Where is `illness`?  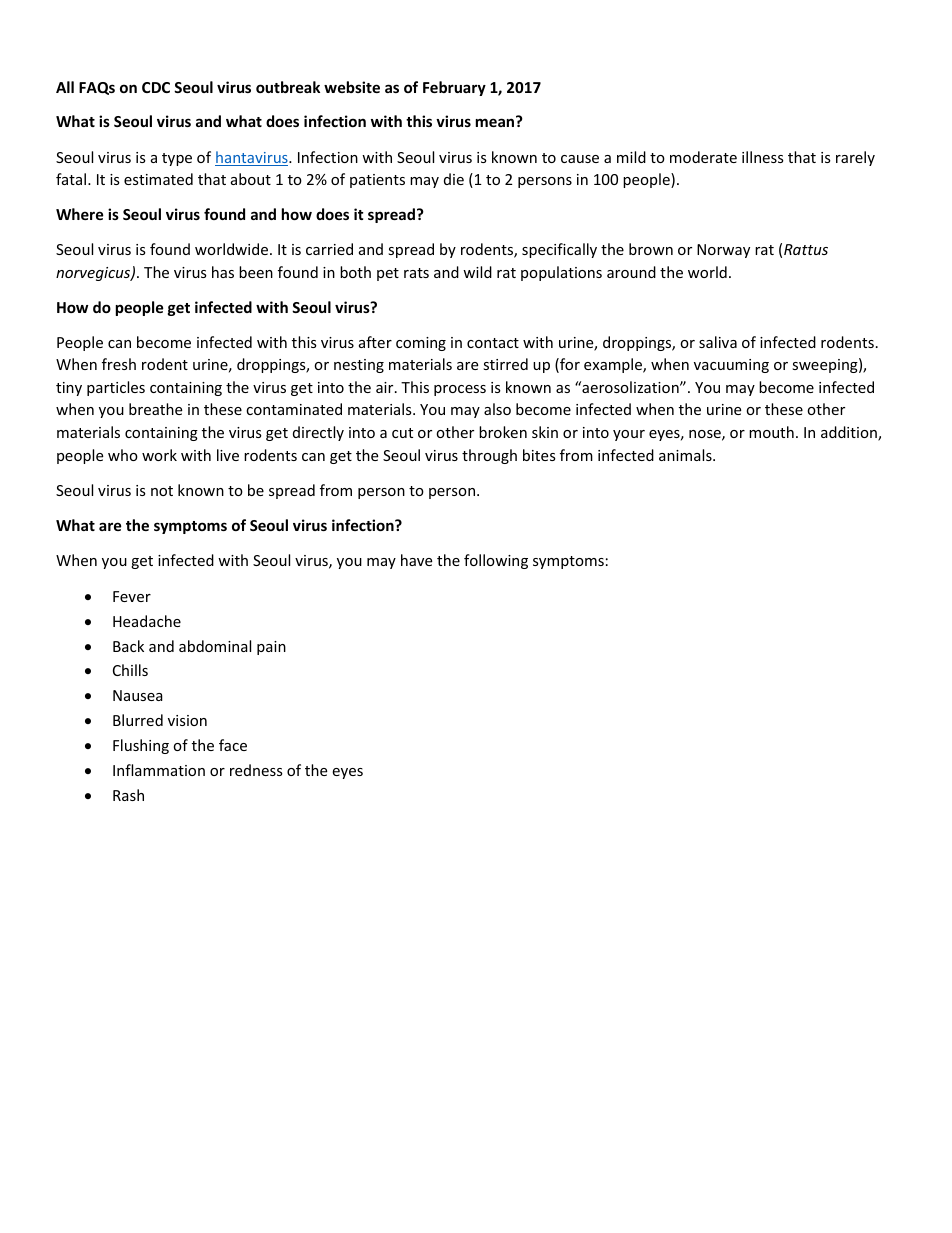
illness is located at coordinates (763, 157).
